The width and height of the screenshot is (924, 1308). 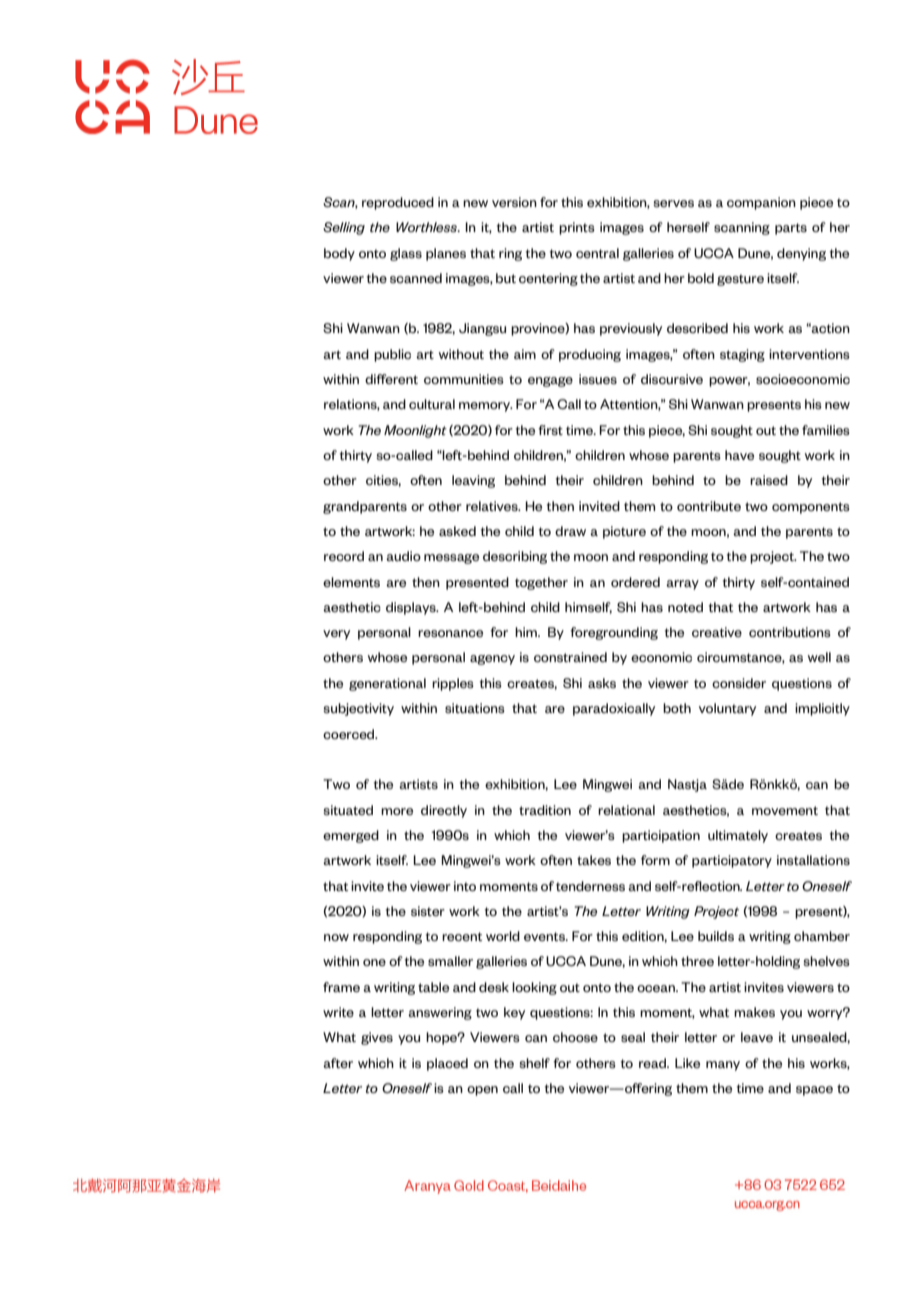 I want to click on constrained, so click(x=570, y=657).
